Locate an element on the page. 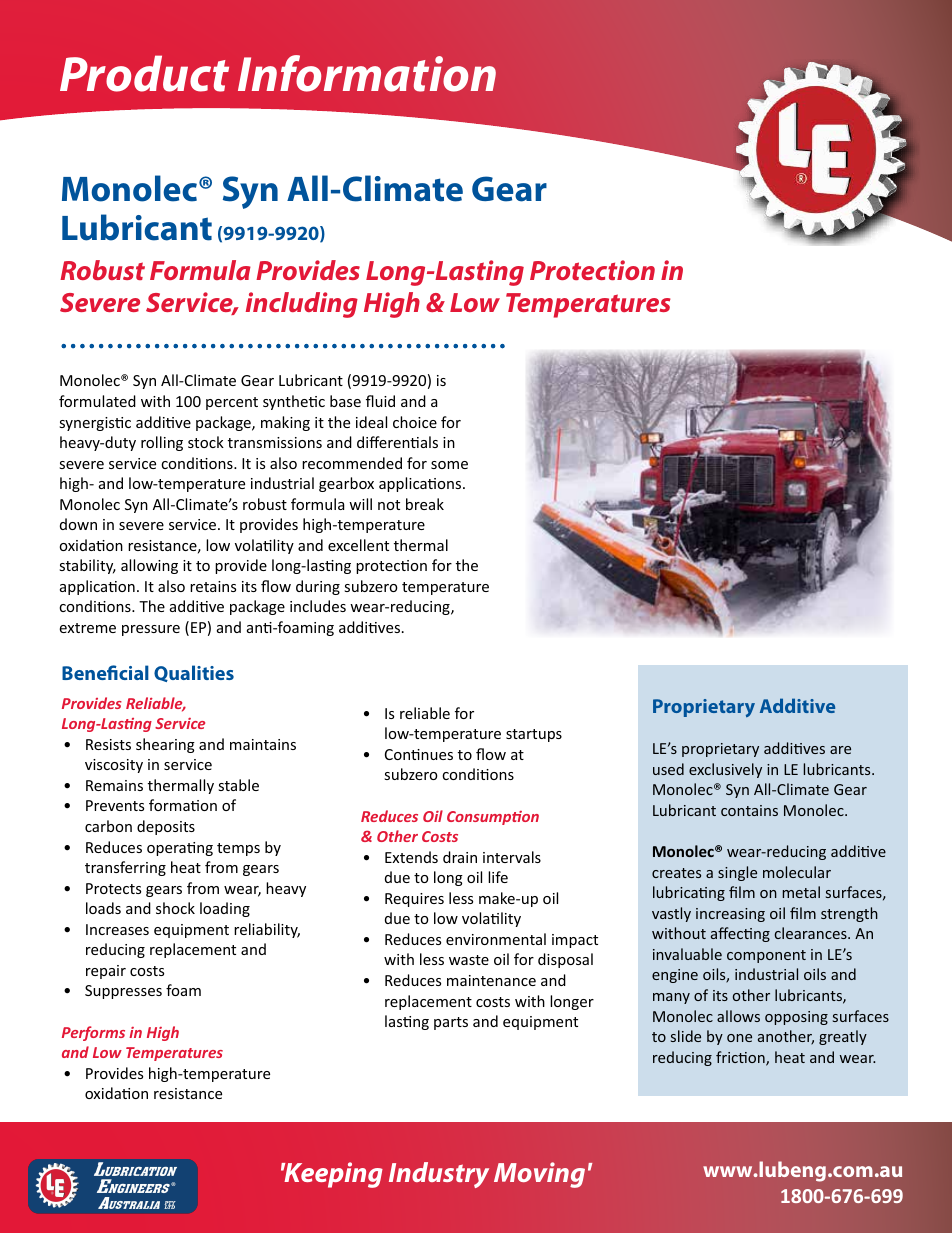 This image has height=1233, width=952. some is located at coordinates (449, 465).
